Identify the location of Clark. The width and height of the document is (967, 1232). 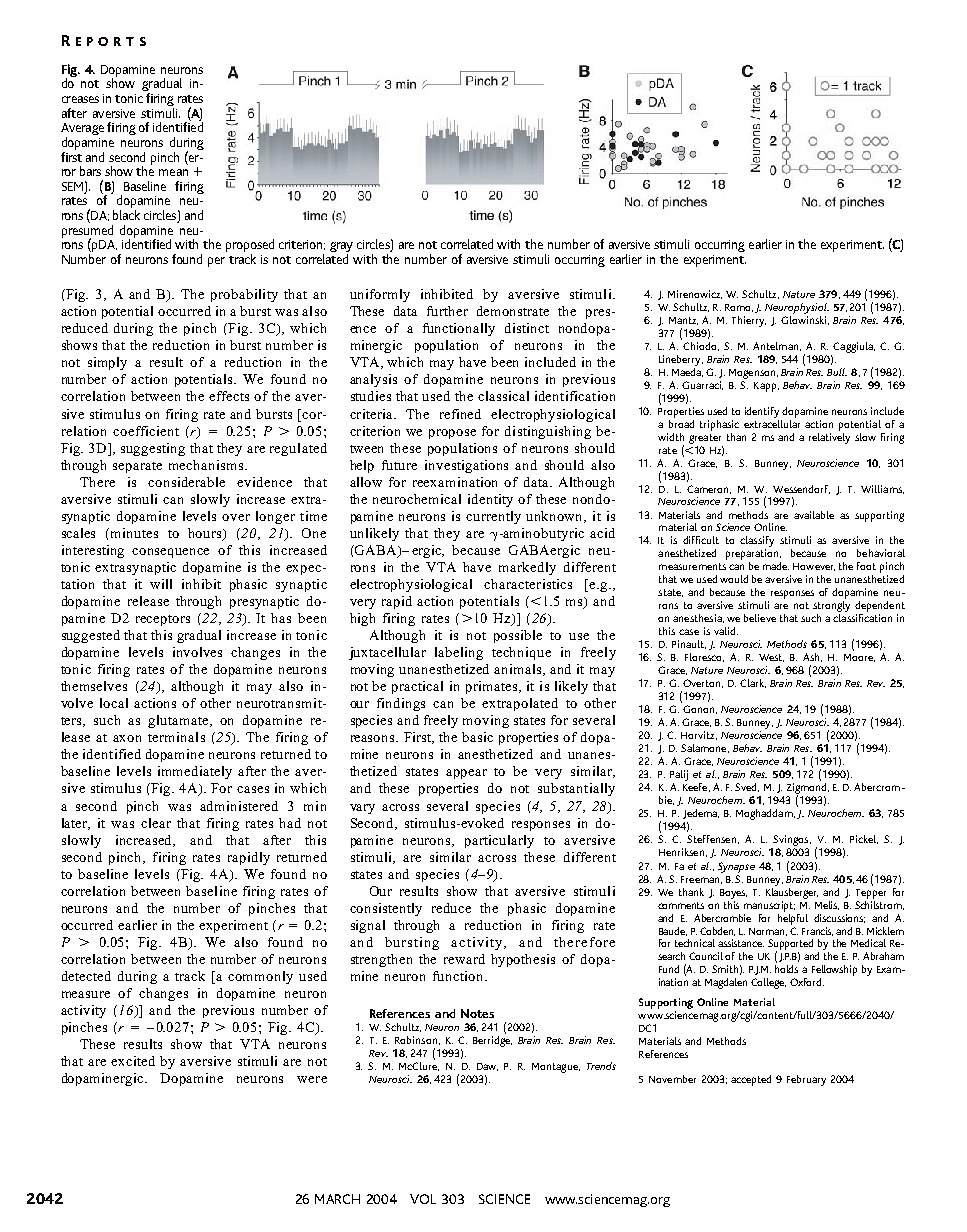
(753, 683).
